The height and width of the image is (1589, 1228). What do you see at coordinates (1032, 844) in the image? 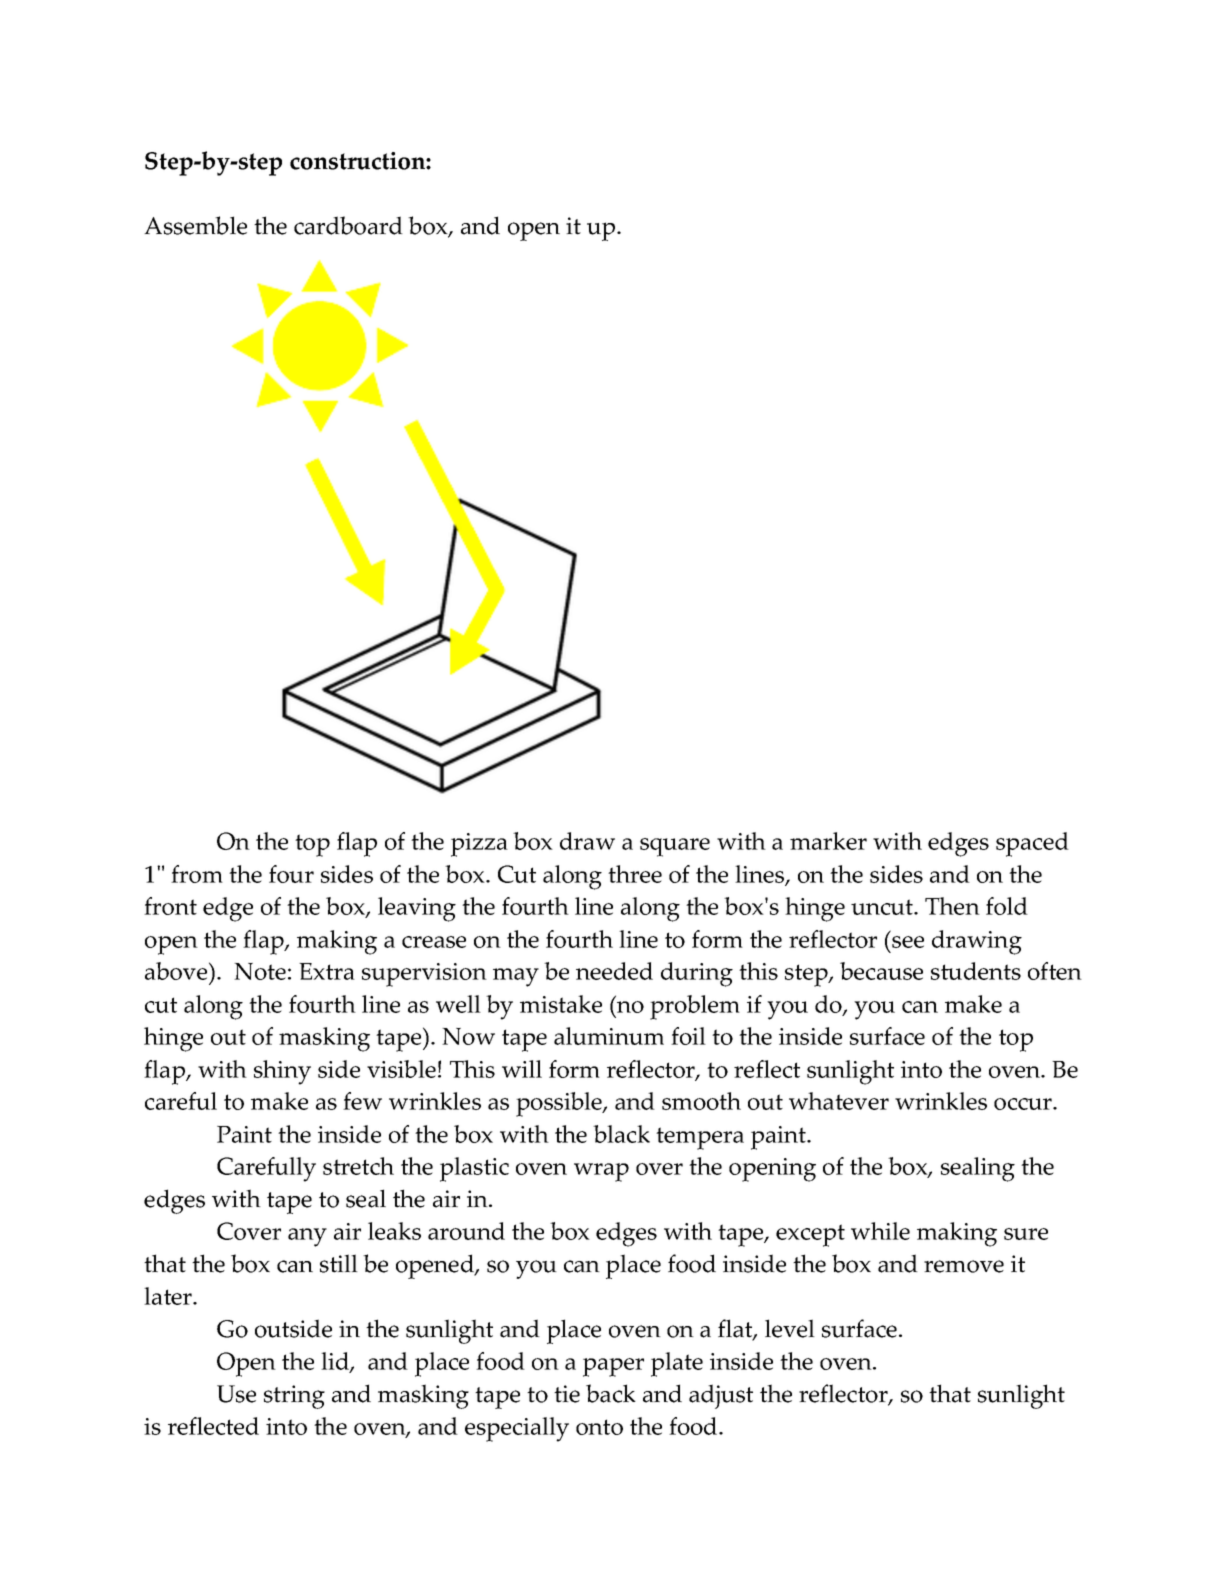
I see `spaced` at bounding box center [1032, 844].
